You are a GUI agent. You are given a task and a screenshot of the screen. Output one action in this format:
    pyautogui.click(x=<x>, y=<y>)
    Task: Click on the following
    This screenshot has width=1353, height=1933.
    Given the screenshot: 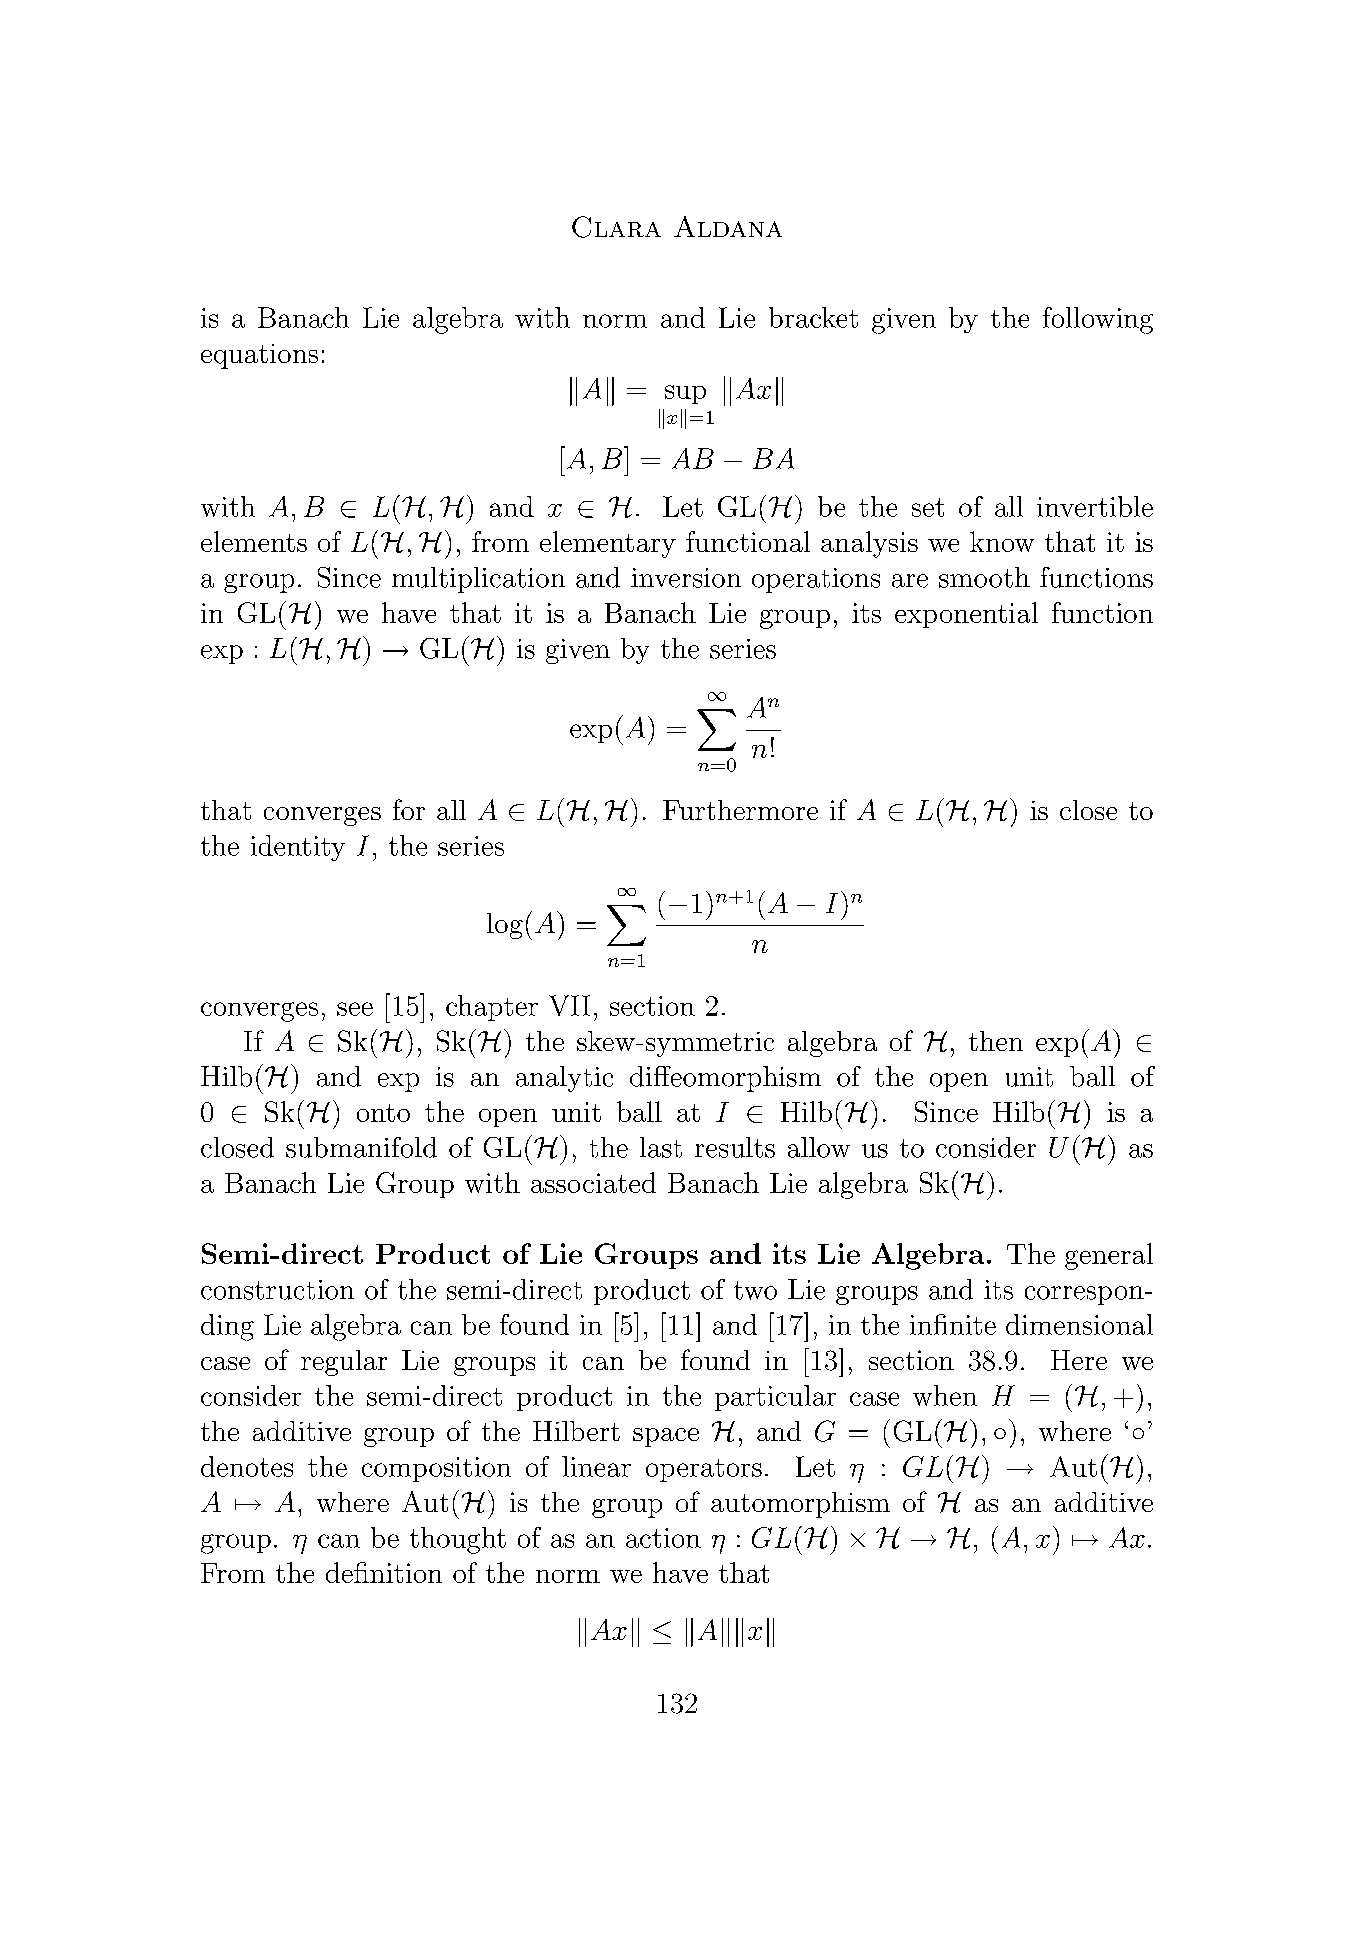 What is the action you would take?
    pyautogui.click(x=1098, y=320)
